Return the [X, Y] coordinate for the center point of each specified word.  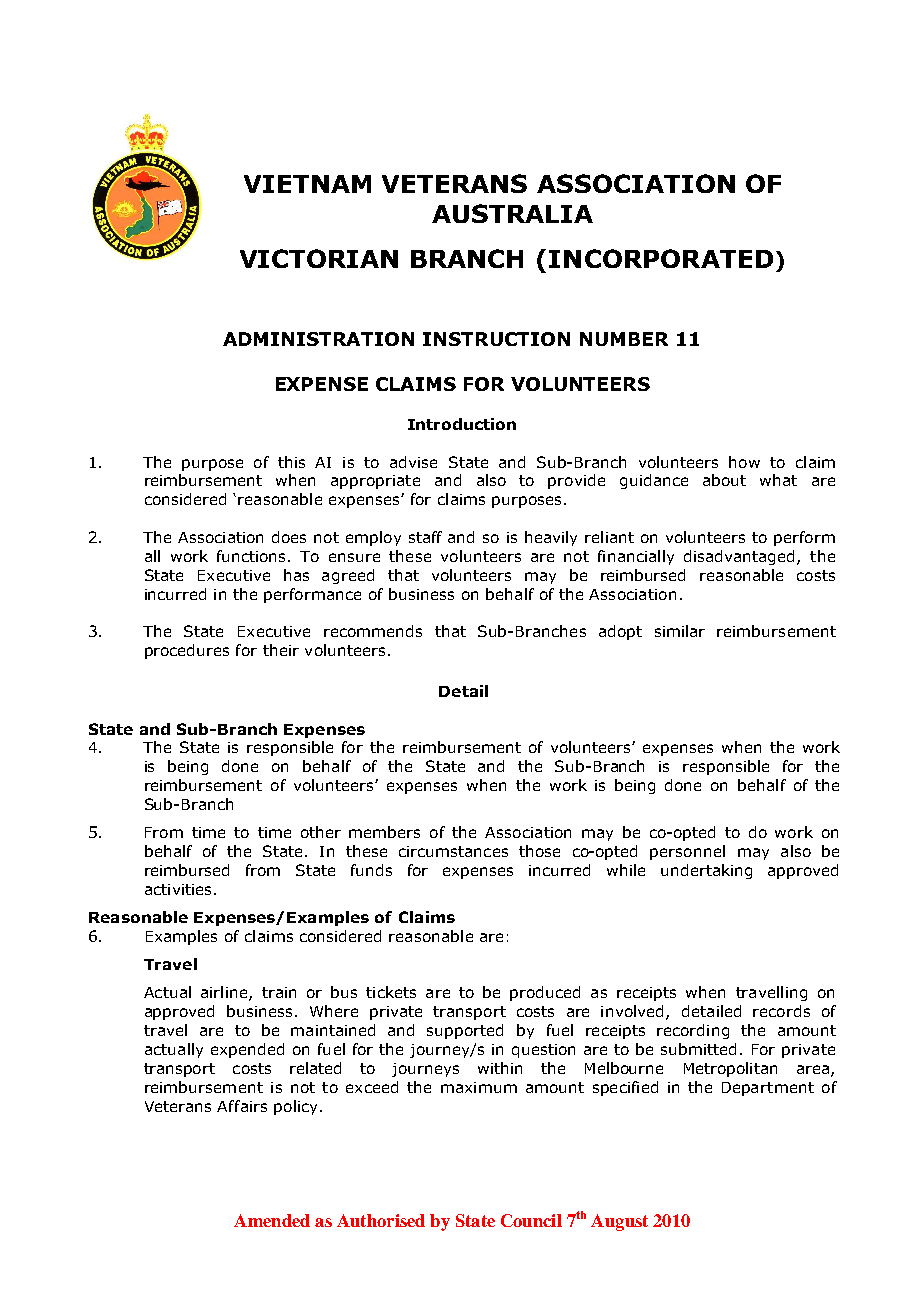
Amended [272, 1220]
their [281, 650]
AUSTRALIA [512, 213]
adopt [620, 632]
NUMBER [624, 339]
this [291, 462]
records [781, 1011]
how [744, 462]
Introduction [462, 424]
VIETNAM [307, 184]
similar [680, 631]
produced [545, 993]
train [279, 992]
